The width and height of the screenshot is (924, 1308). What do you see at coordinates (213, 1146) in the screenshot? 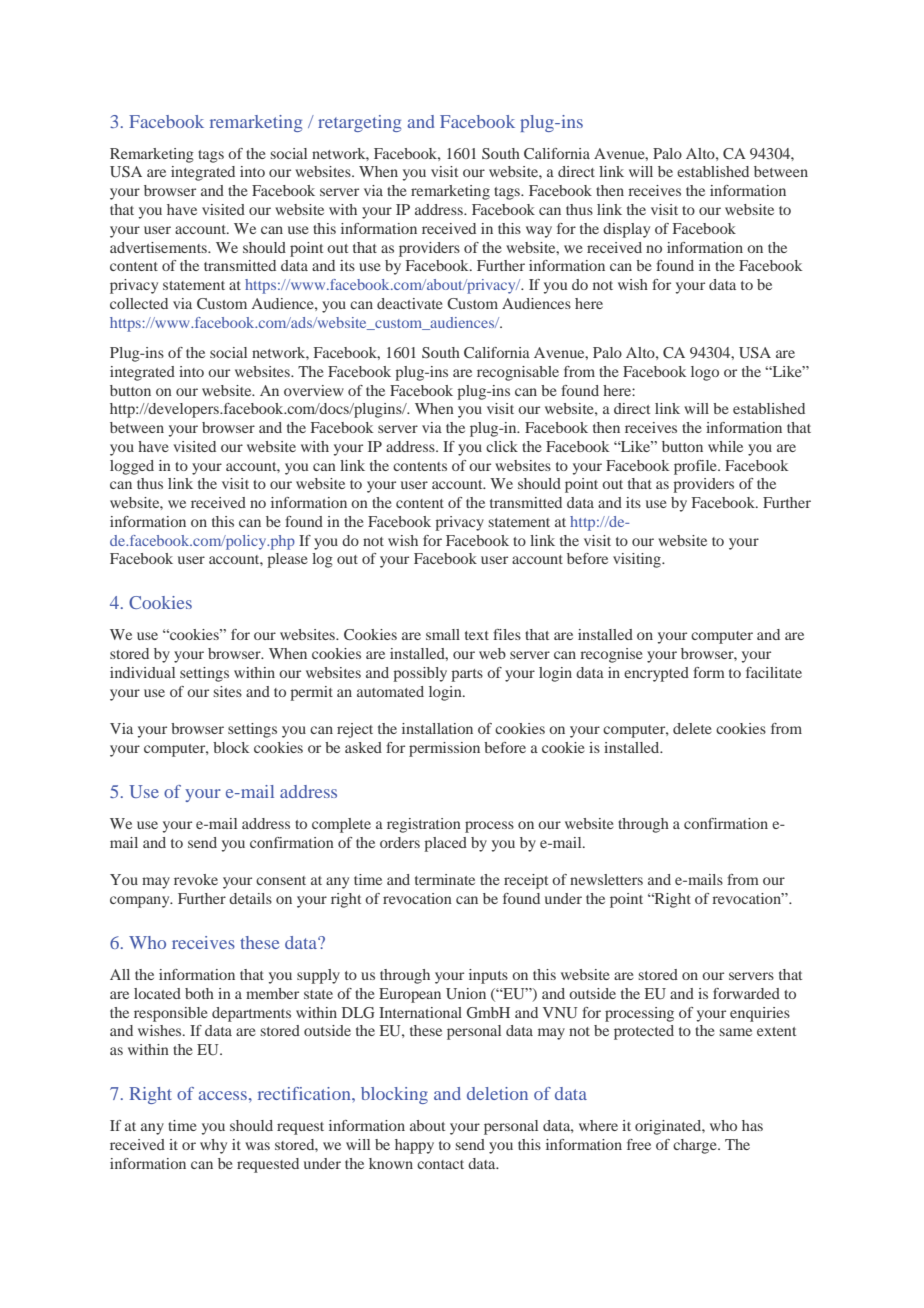
I see `why` at bounding box center [213, 1146].
